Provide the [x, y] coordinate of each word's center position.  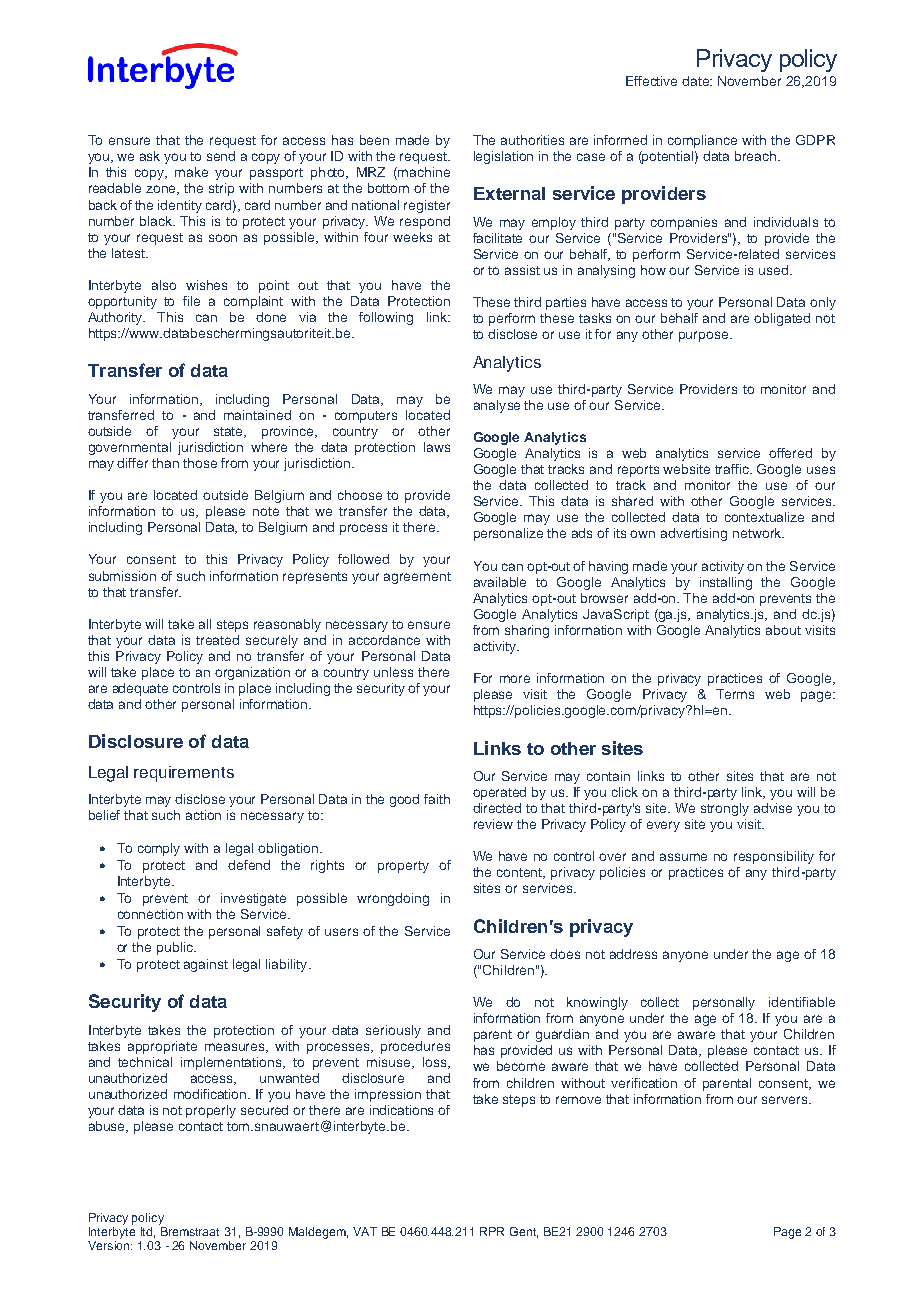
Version [110, 1245]
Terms [735, 694]
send [221, 156]
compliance [702, 141]
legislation [503, 157]
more [515, 679]
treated [217, 640]
